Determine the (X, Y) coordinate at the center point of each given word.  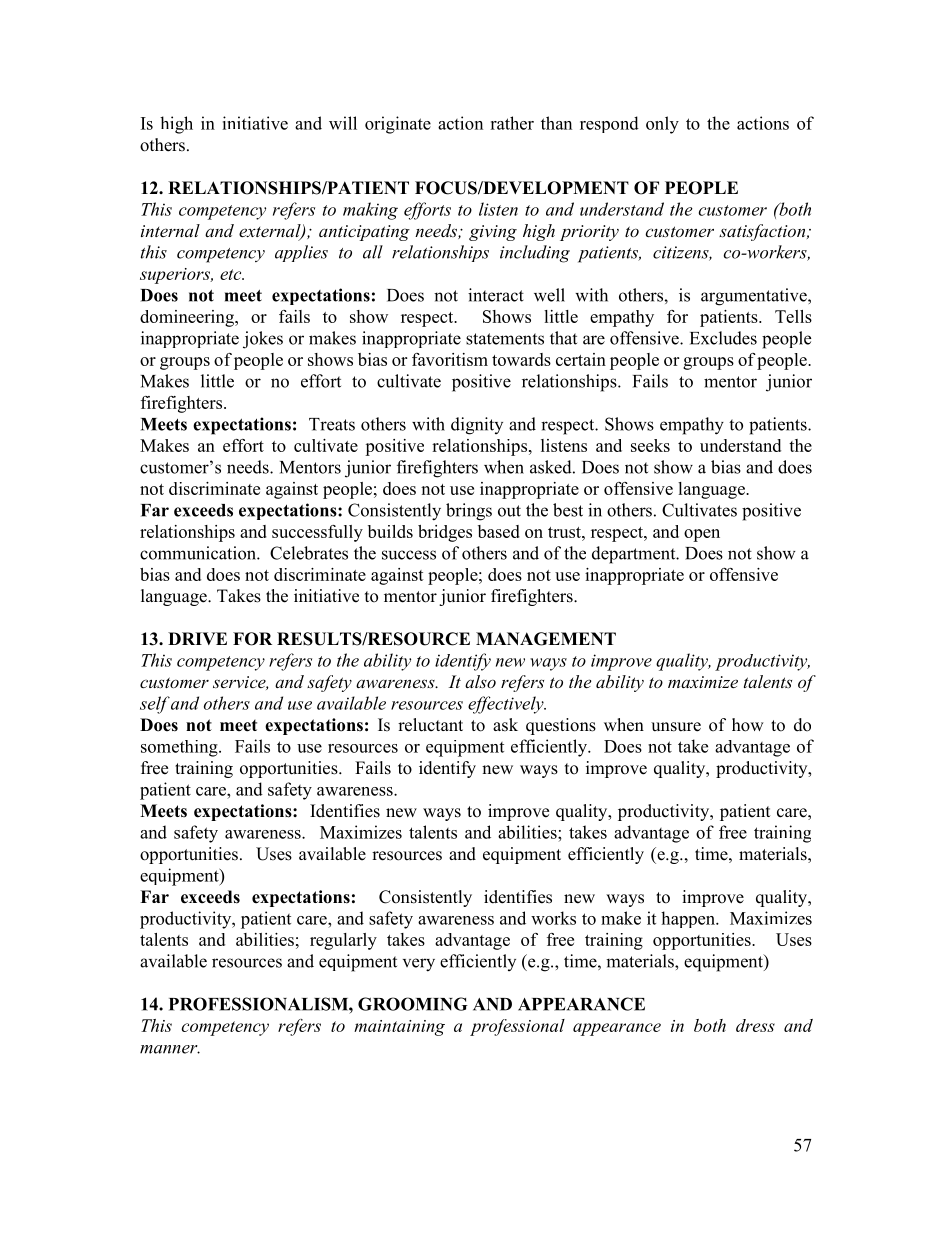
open (702, 535)
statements (505, 339)
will (343, 123)
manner (170, 1049)
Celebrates (309, 553)
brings (469, 512)
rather (512, 123)
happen (689, 919)
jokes (263, 340)
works (553, 918)
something (180, 748)
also (480, 681)
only (662, 125)
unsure (676, 727)
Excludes (723, 338)
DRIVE (197, 638)
